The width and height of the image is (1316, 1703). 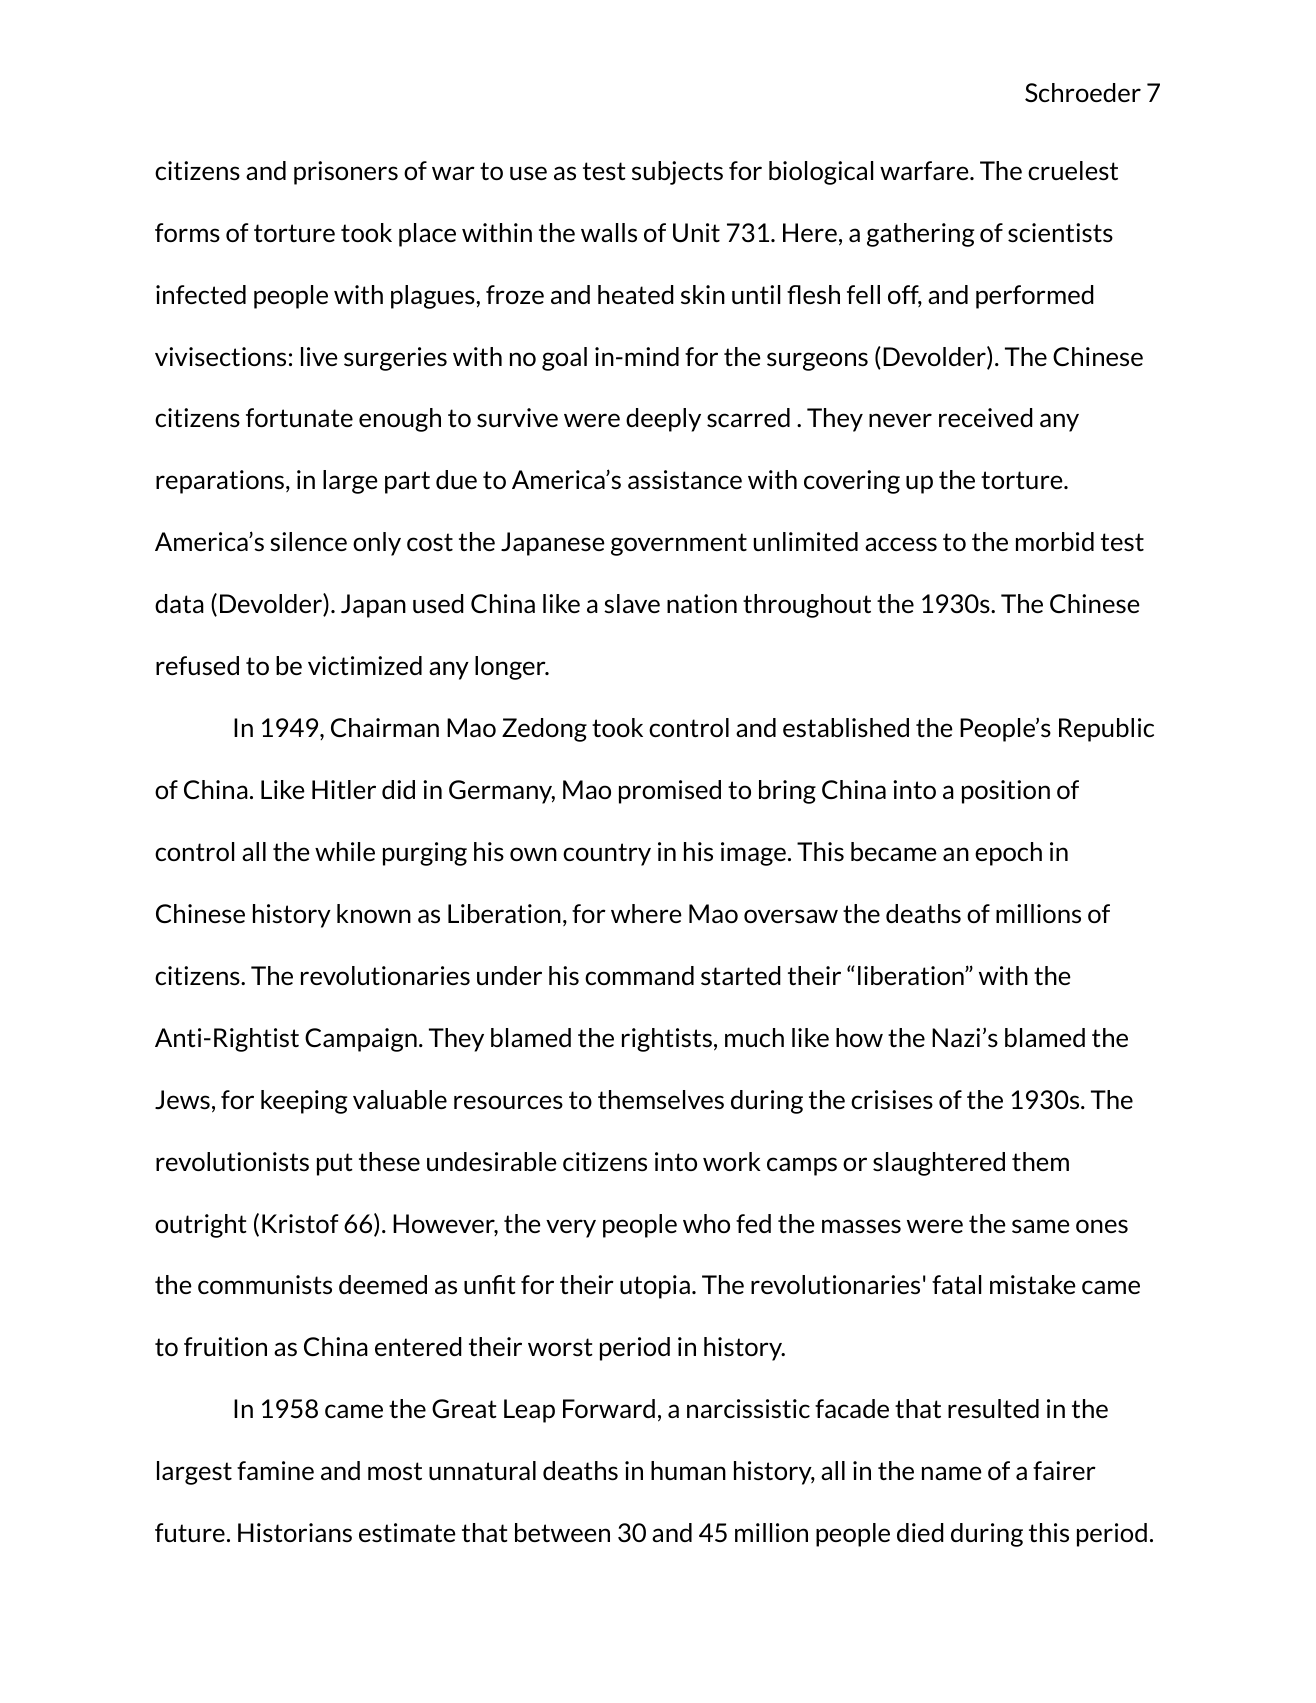 What do you see at coordinates (670, 792) in the image?
I see `promised` at bounding box center [670, 792].
